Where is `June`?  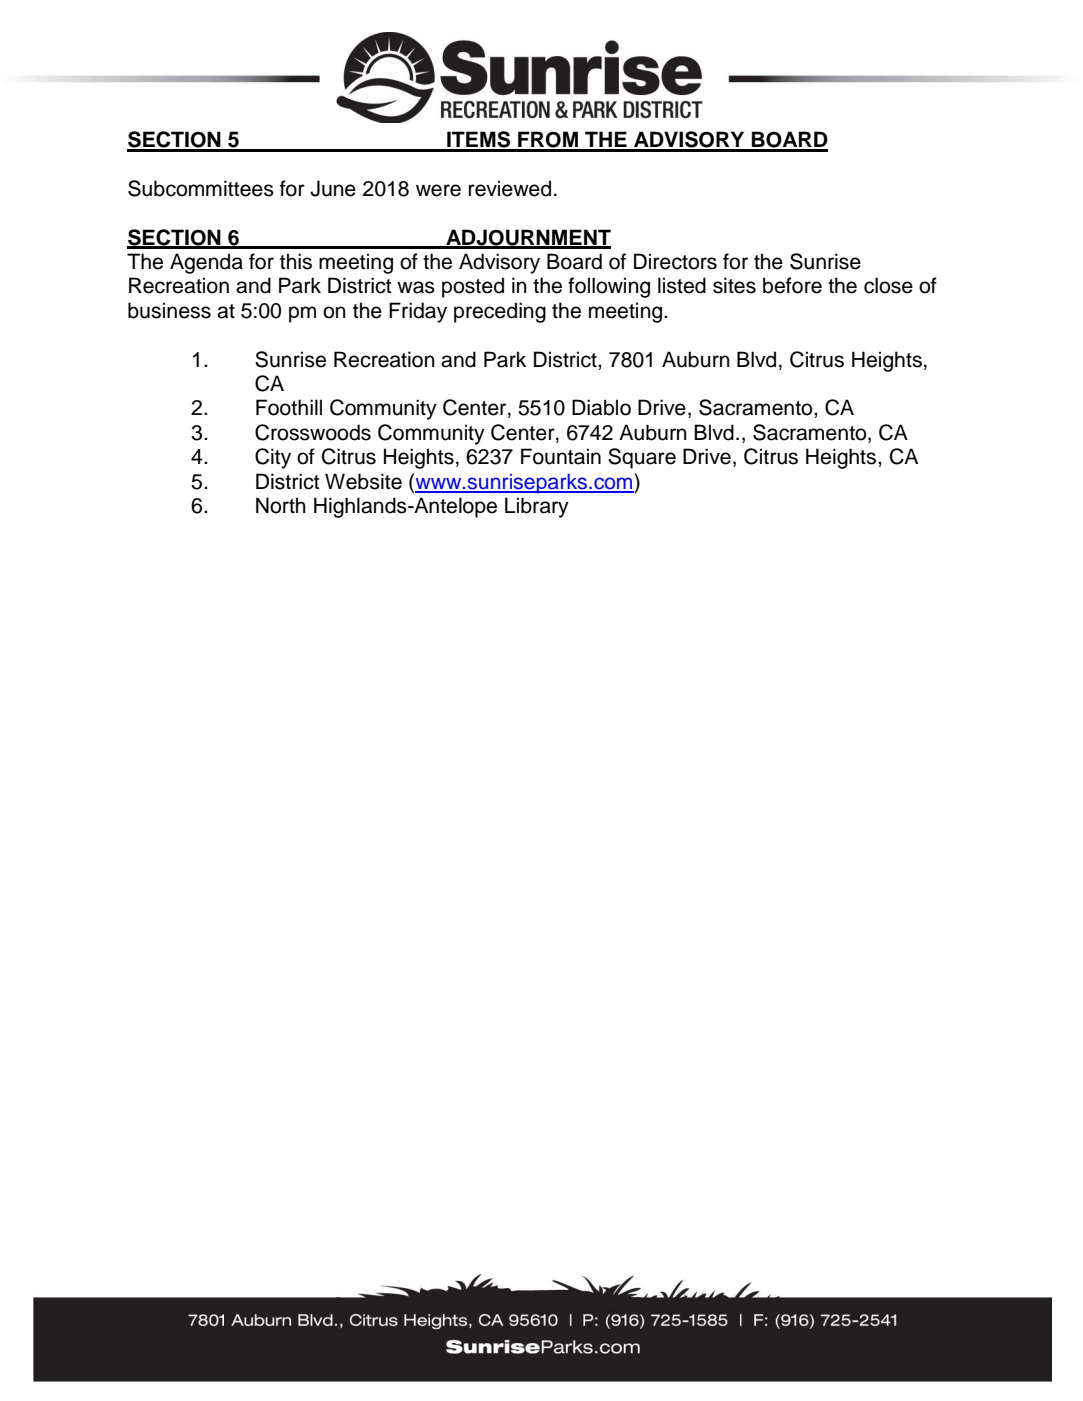
June is located at coordinates (333, 188).
